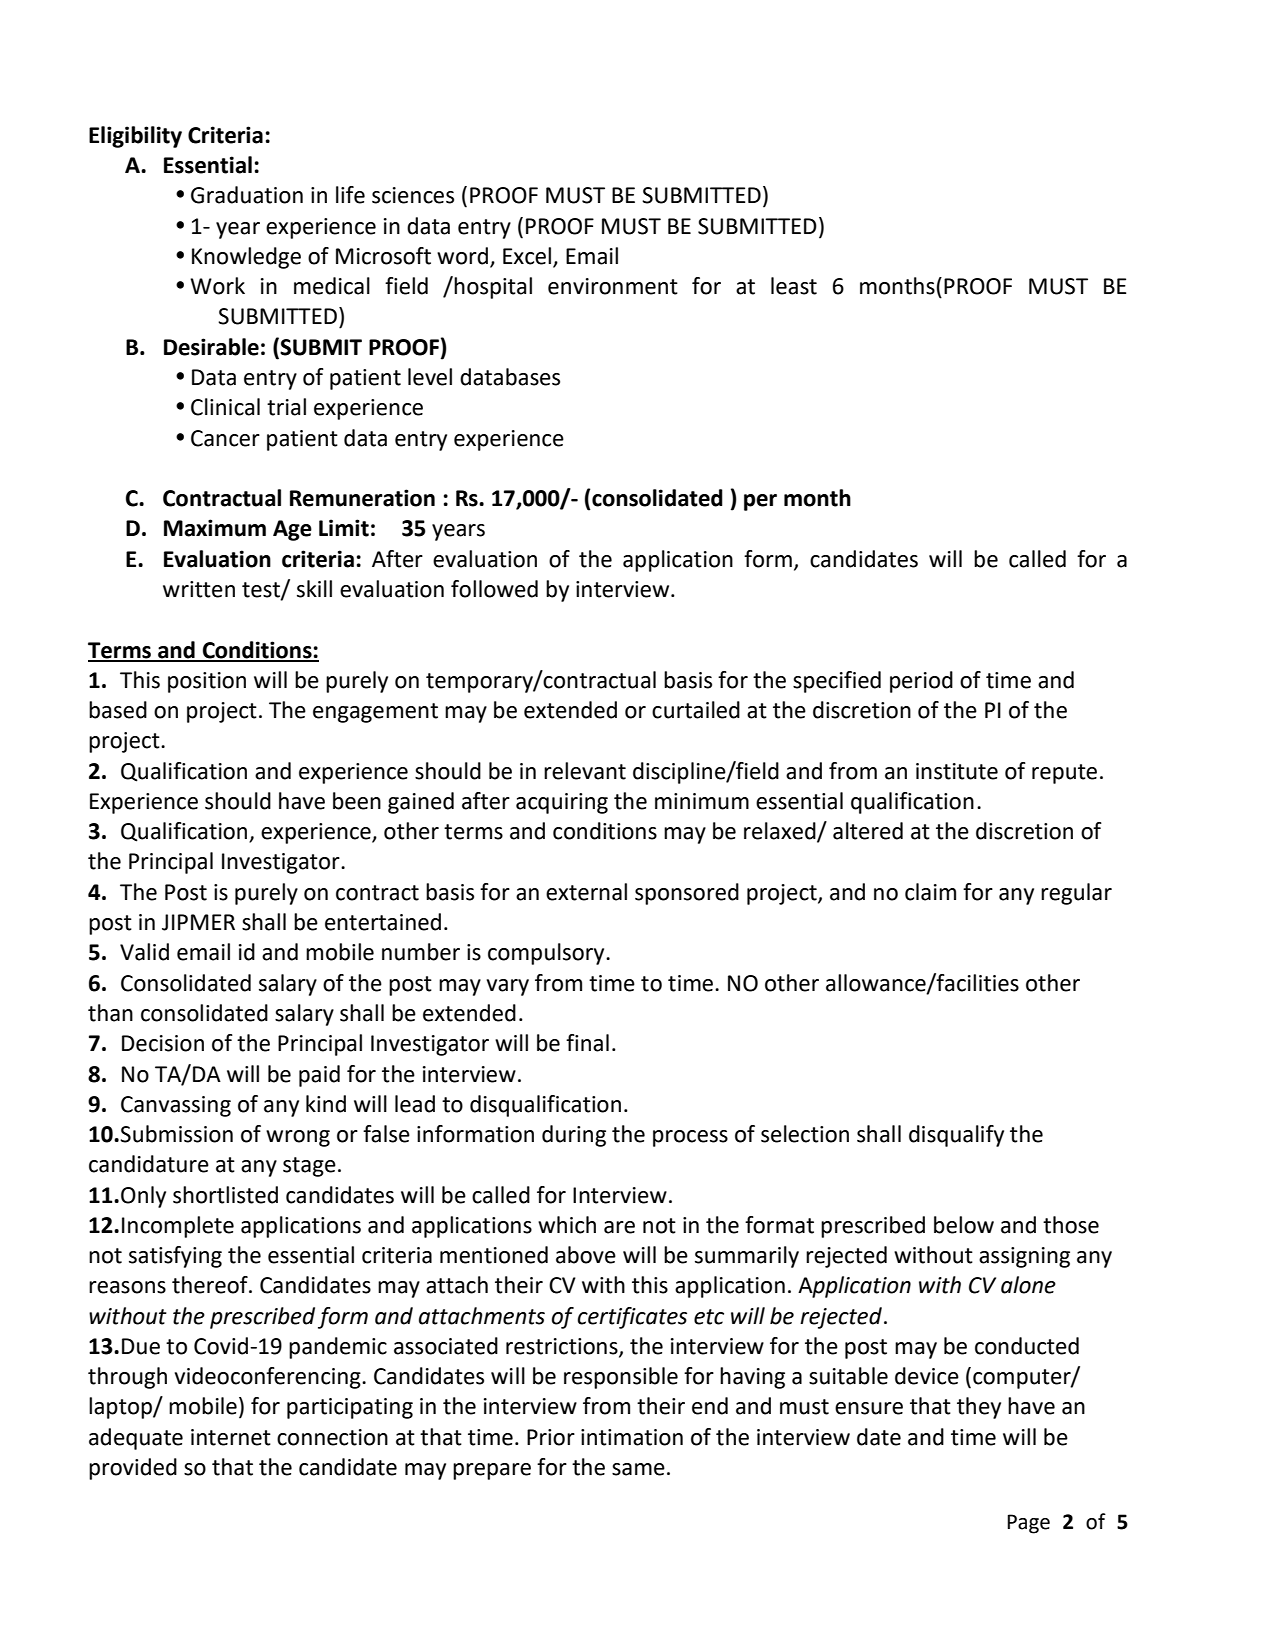 The height and width of the page is (1637, 1265). What do you see at coordinates (231, 1437) in the page?
I see `internet` at bounding box center [231, 1437].
